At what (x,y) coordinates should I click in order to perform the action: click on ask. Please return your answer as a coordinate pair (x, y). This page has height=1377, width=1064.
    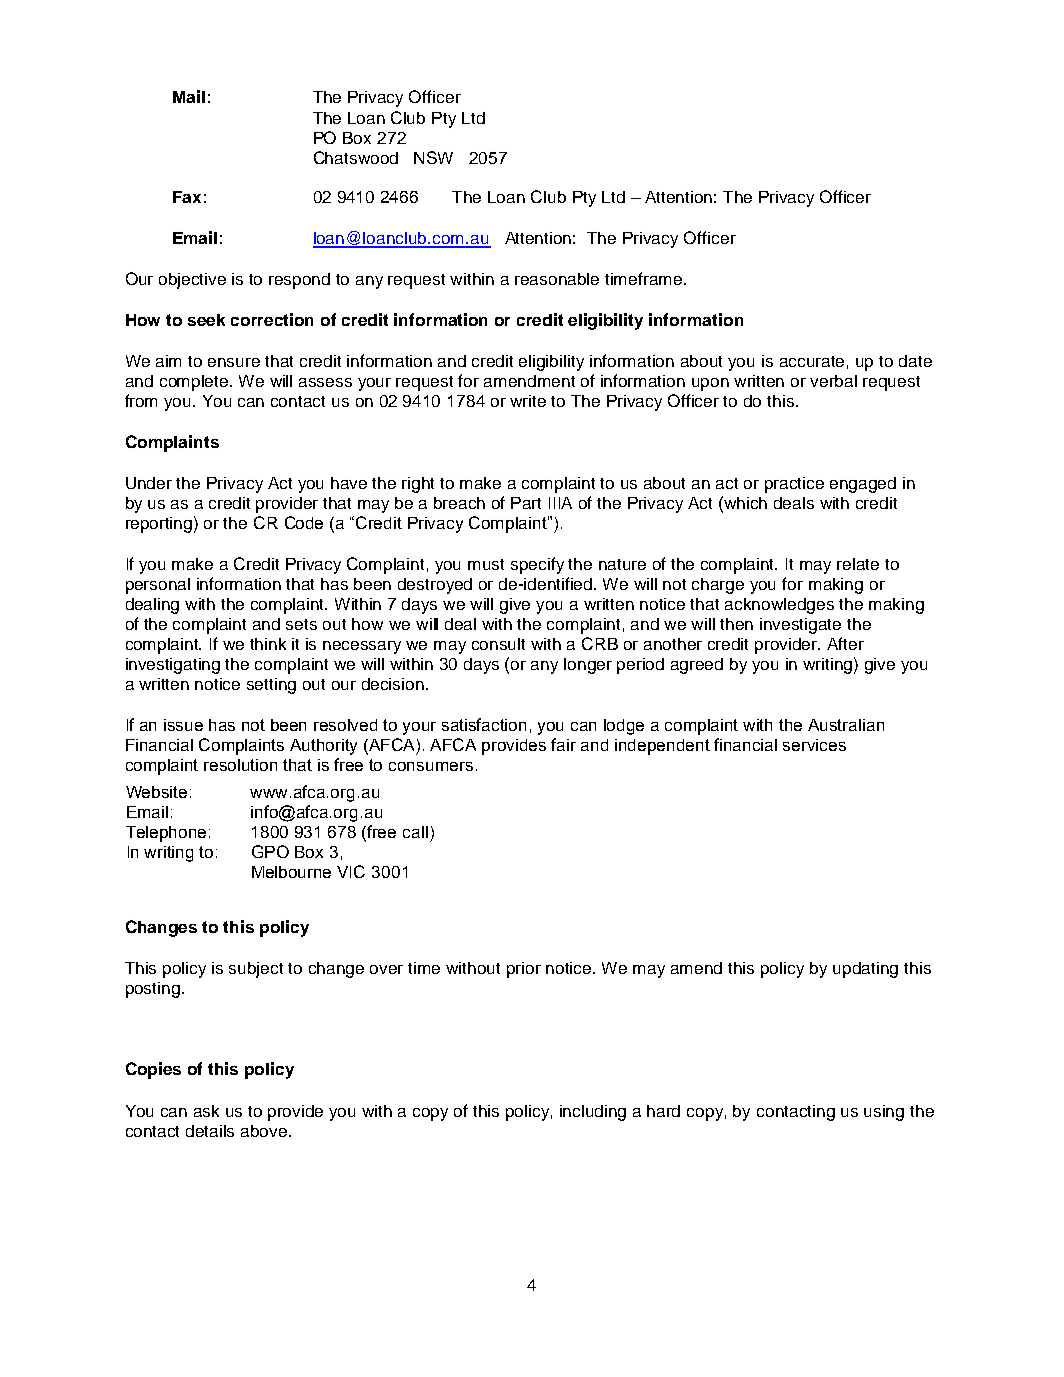
    Looking at the image, I should click on (206, 1111).
